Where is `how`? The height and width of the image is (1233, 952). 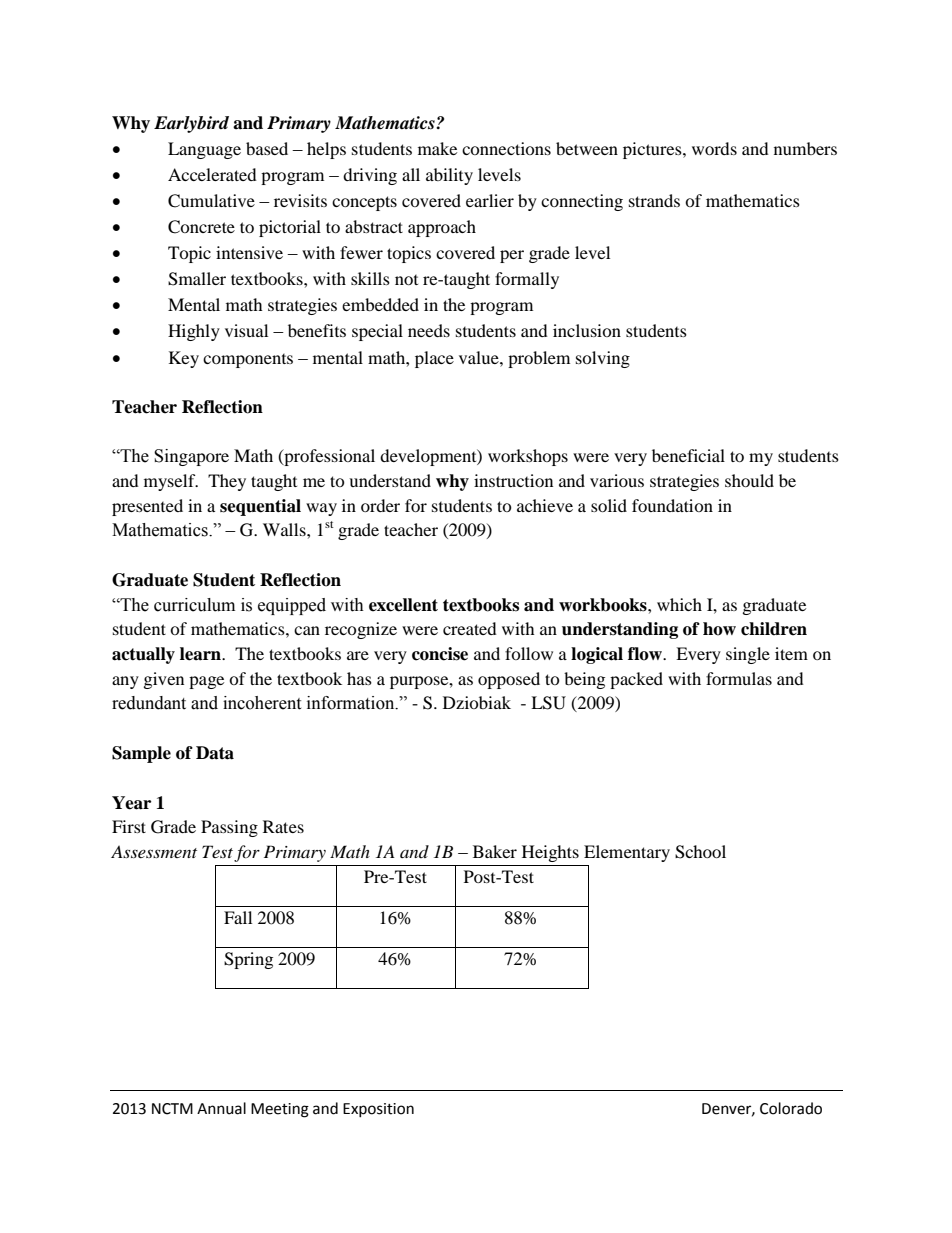 how is located at coordinates (719, 629).
